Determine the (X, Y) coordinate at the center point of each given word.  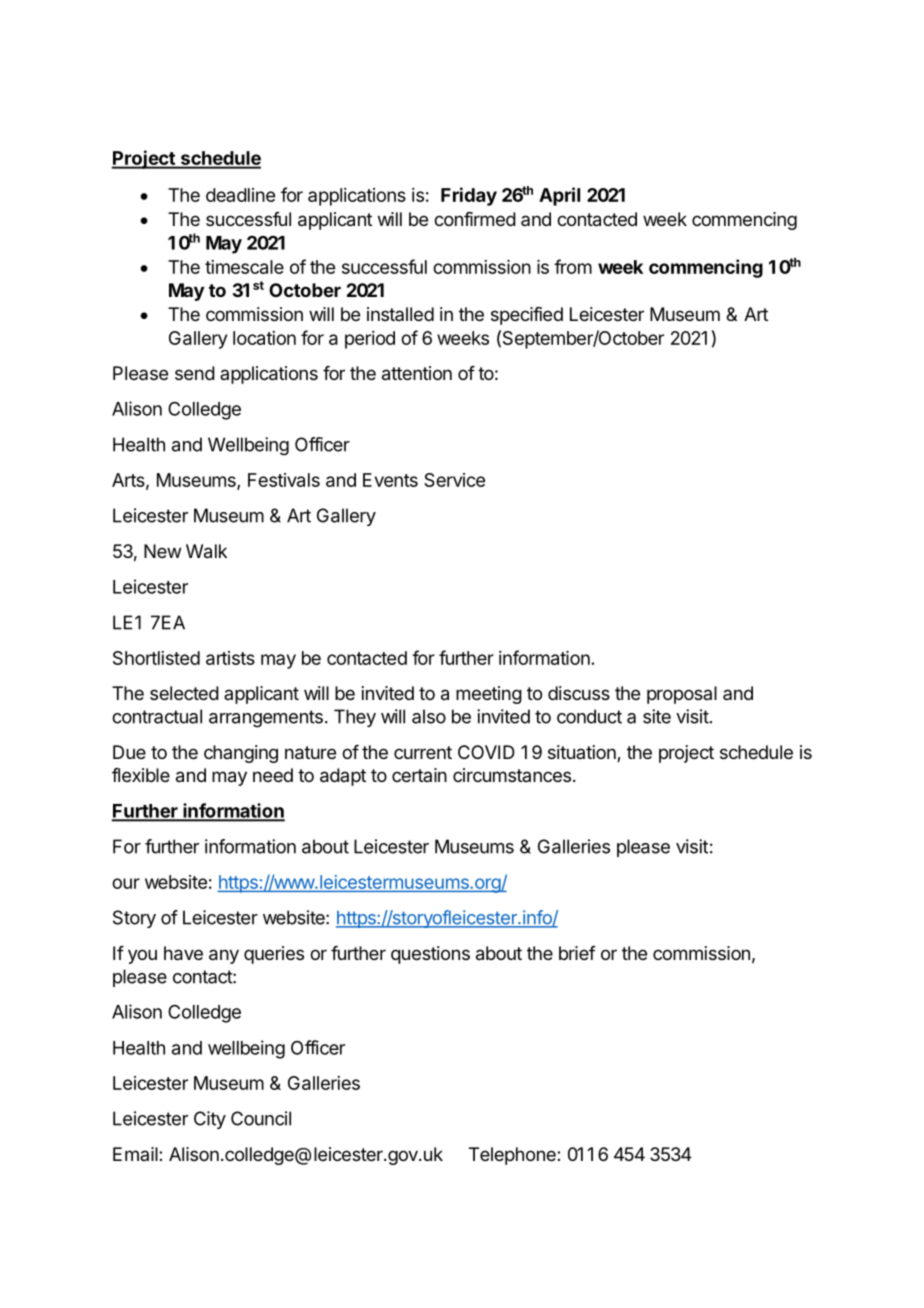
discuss (579, 693)
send (195, 373)
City (210, 1120)
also (429, 716)
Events (390, 480)
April (559, 196)
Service (454, 480)
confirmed (475, 219)
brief (577, 953)
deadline (240, 195)
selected (184, 693)
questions (430, 955)
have (183, 953)
